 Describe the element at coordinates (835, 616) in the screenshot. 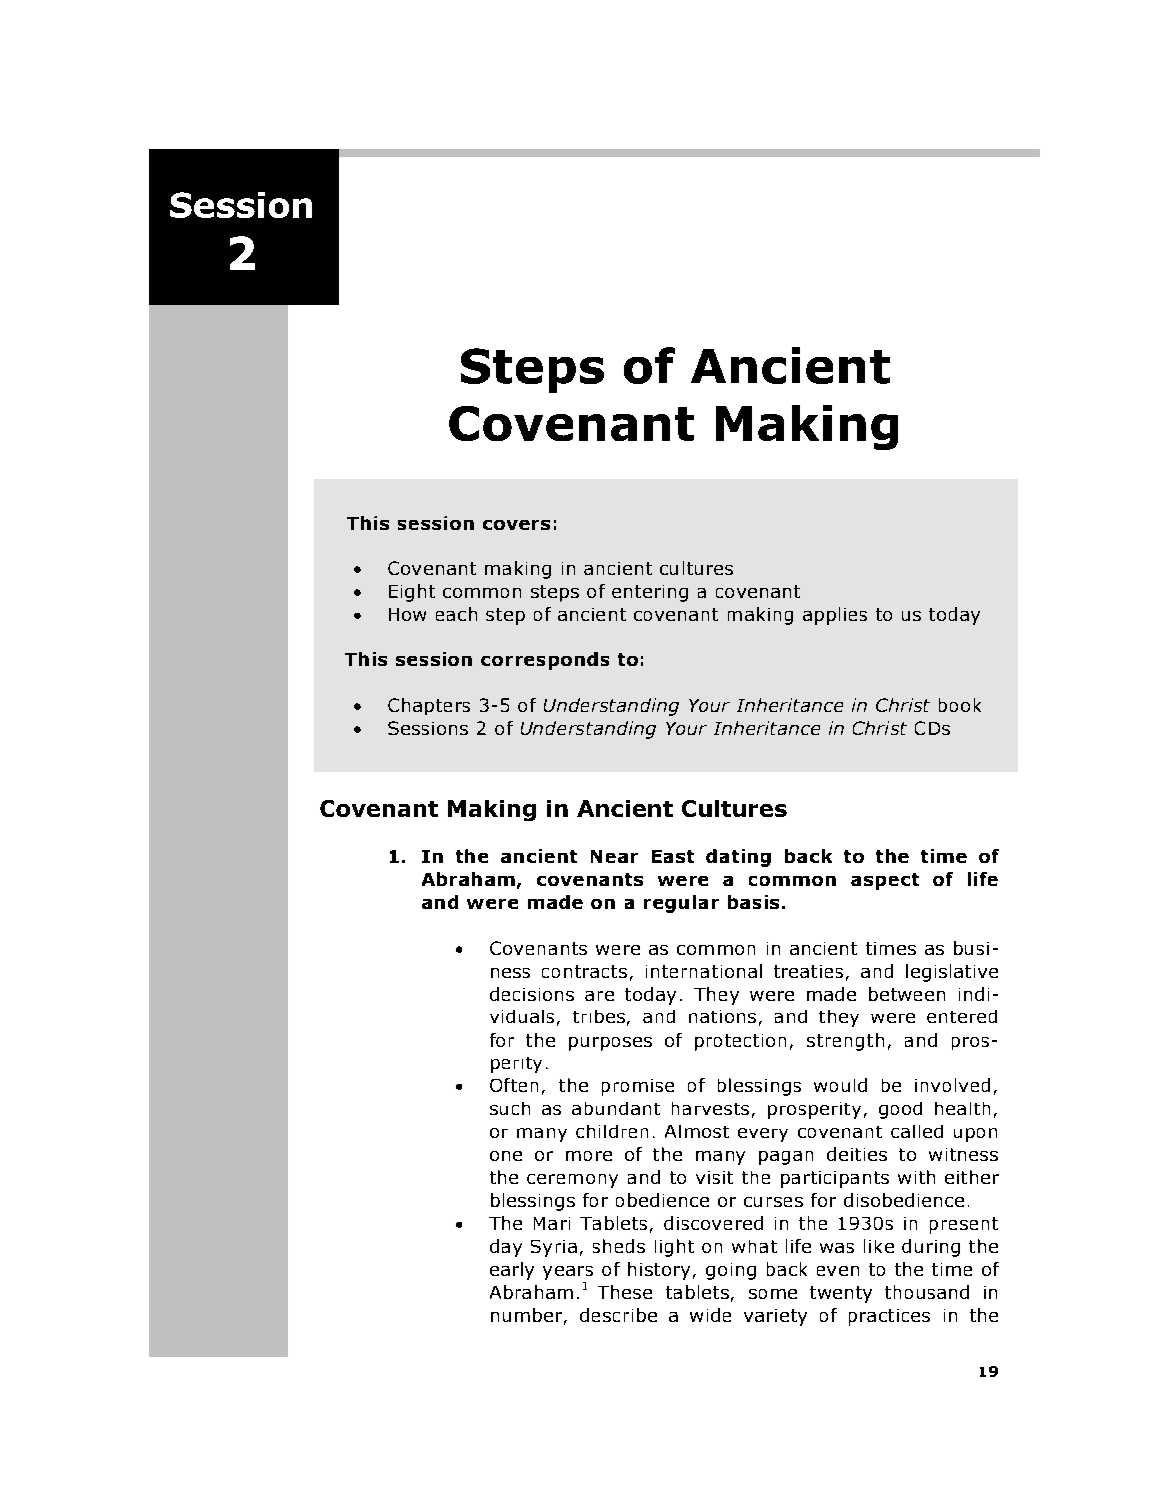

I see `applies` at that location.
